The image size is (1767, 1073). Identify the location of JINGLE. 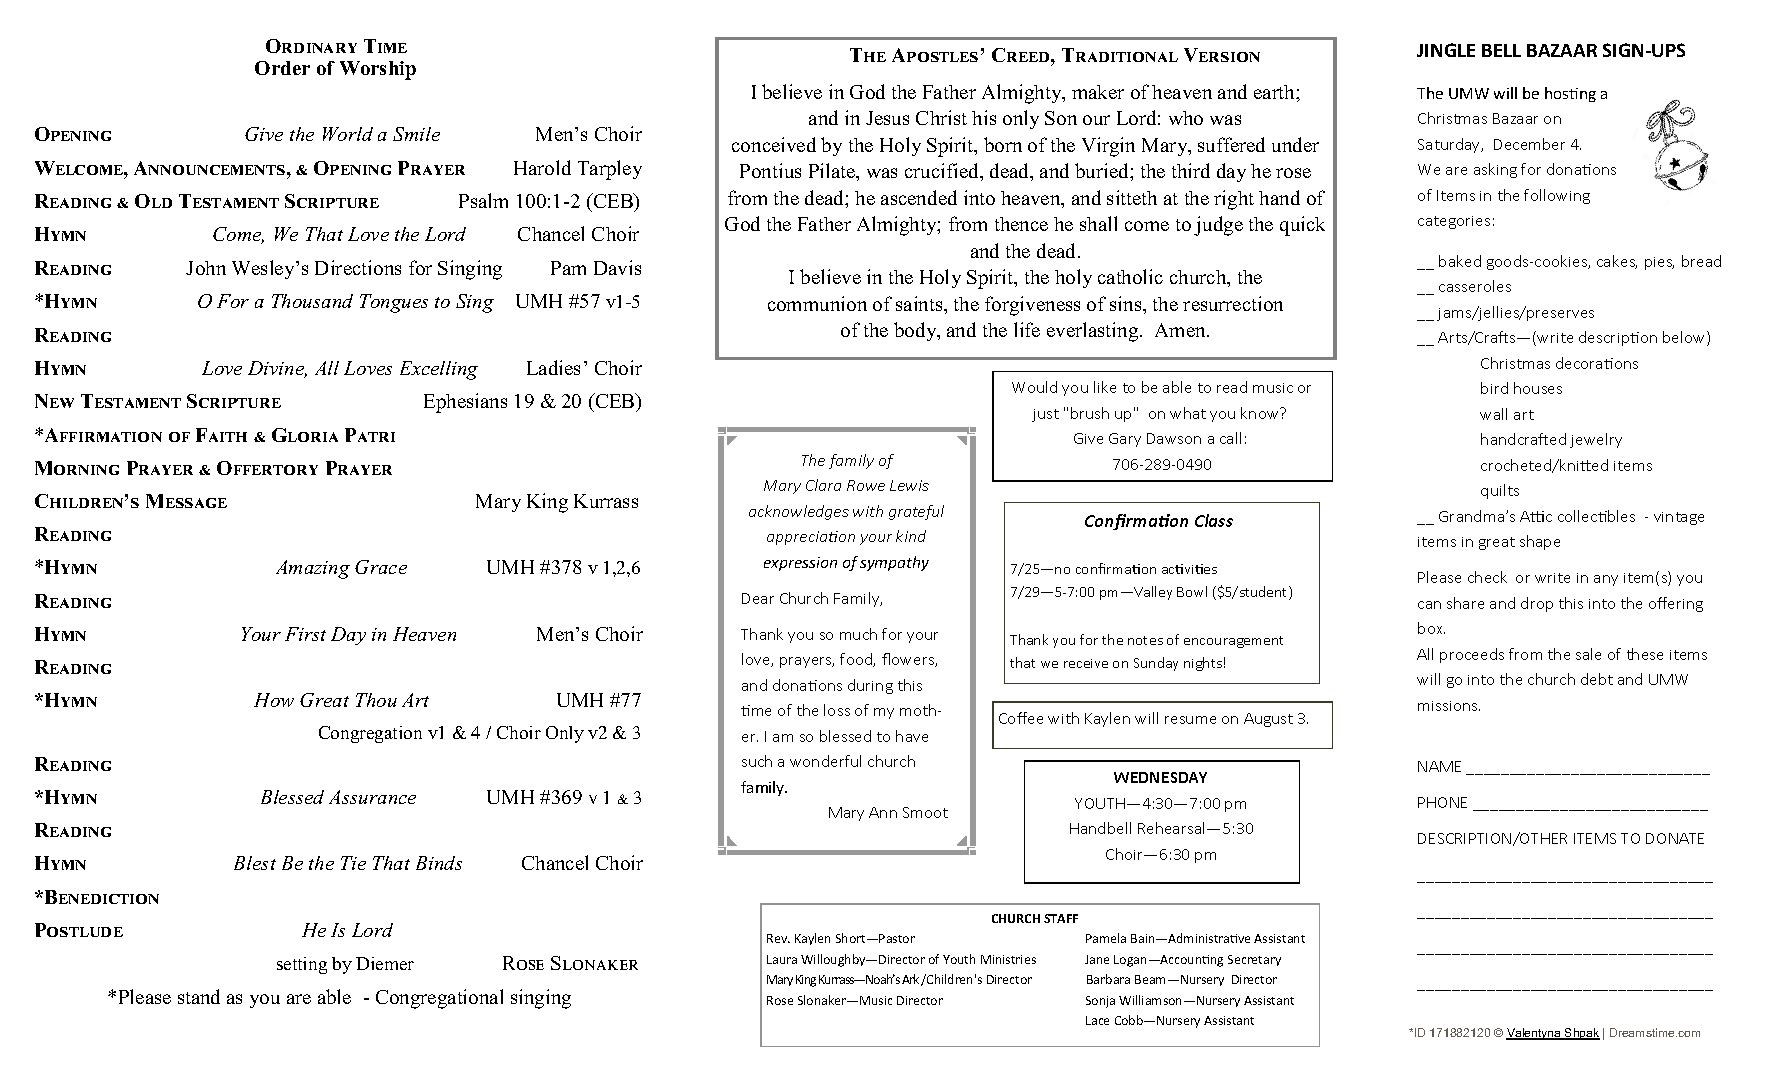
(1446, 50).
